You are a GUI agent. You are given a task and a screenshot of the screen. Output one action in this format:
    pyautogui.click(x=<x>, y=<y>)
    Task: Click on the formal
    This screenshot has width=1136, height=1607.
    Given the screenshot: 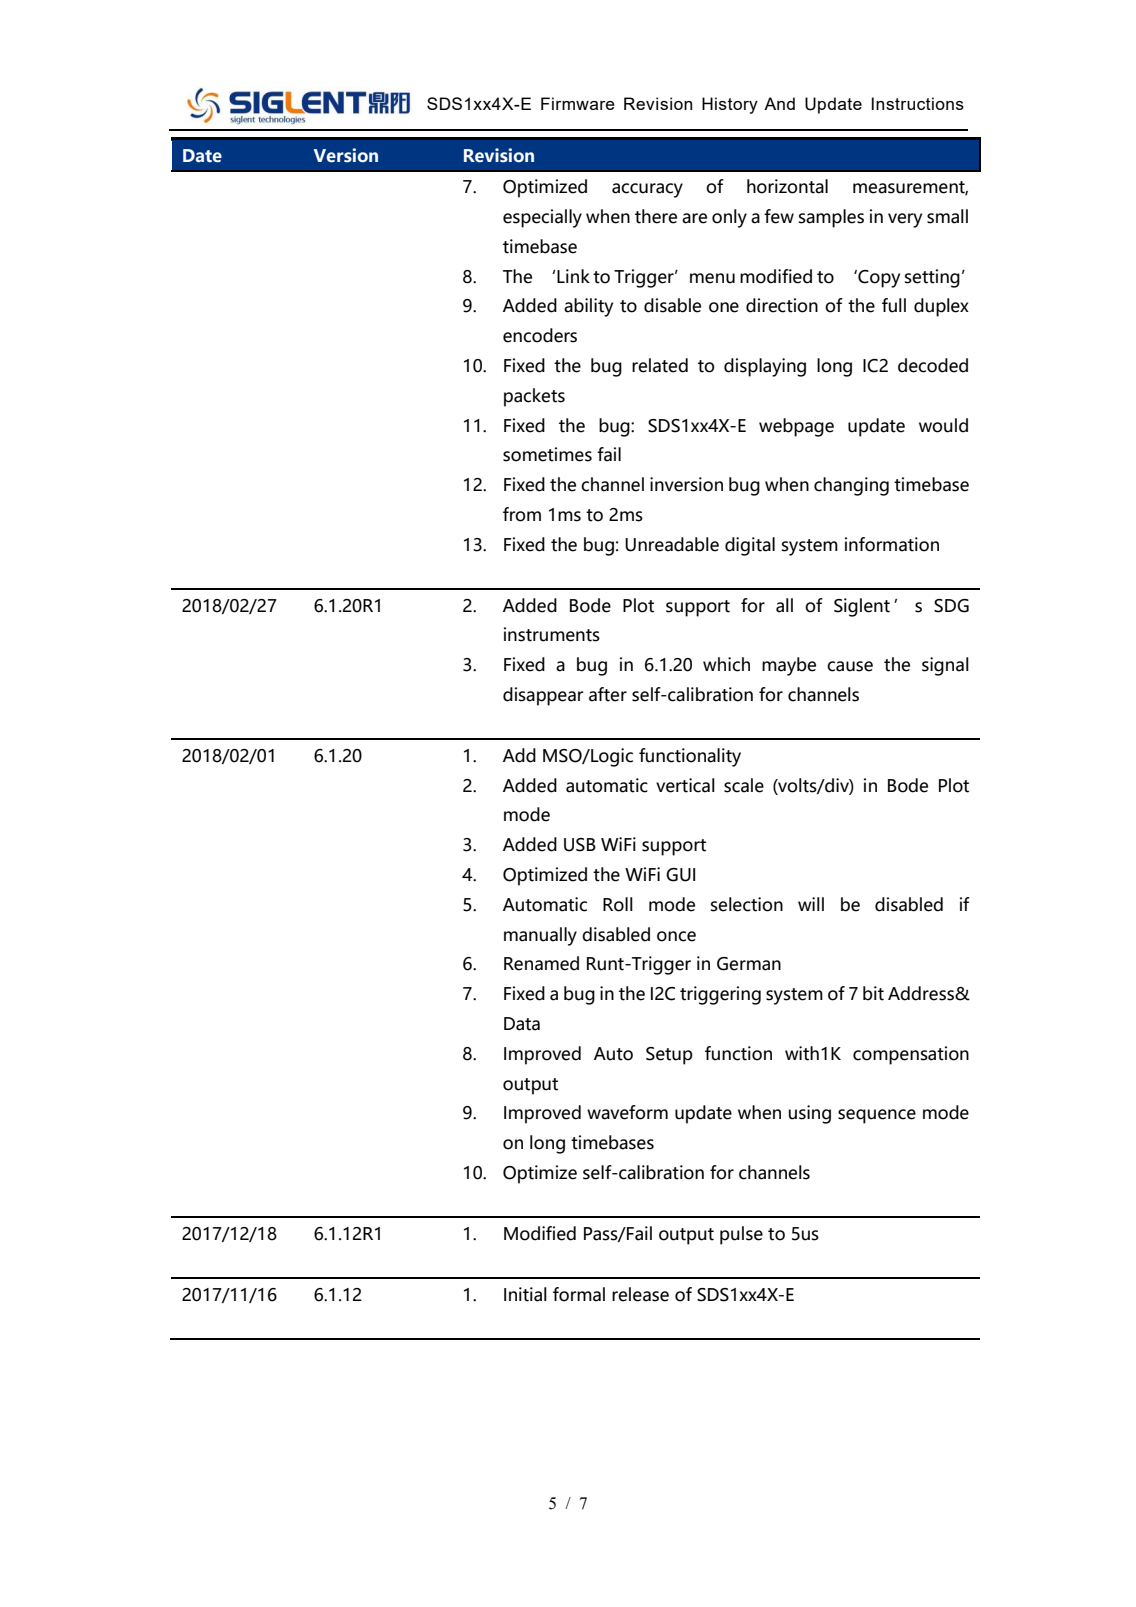 What is the action you would take?
    pyautogui.click(x=579, y=1294)
